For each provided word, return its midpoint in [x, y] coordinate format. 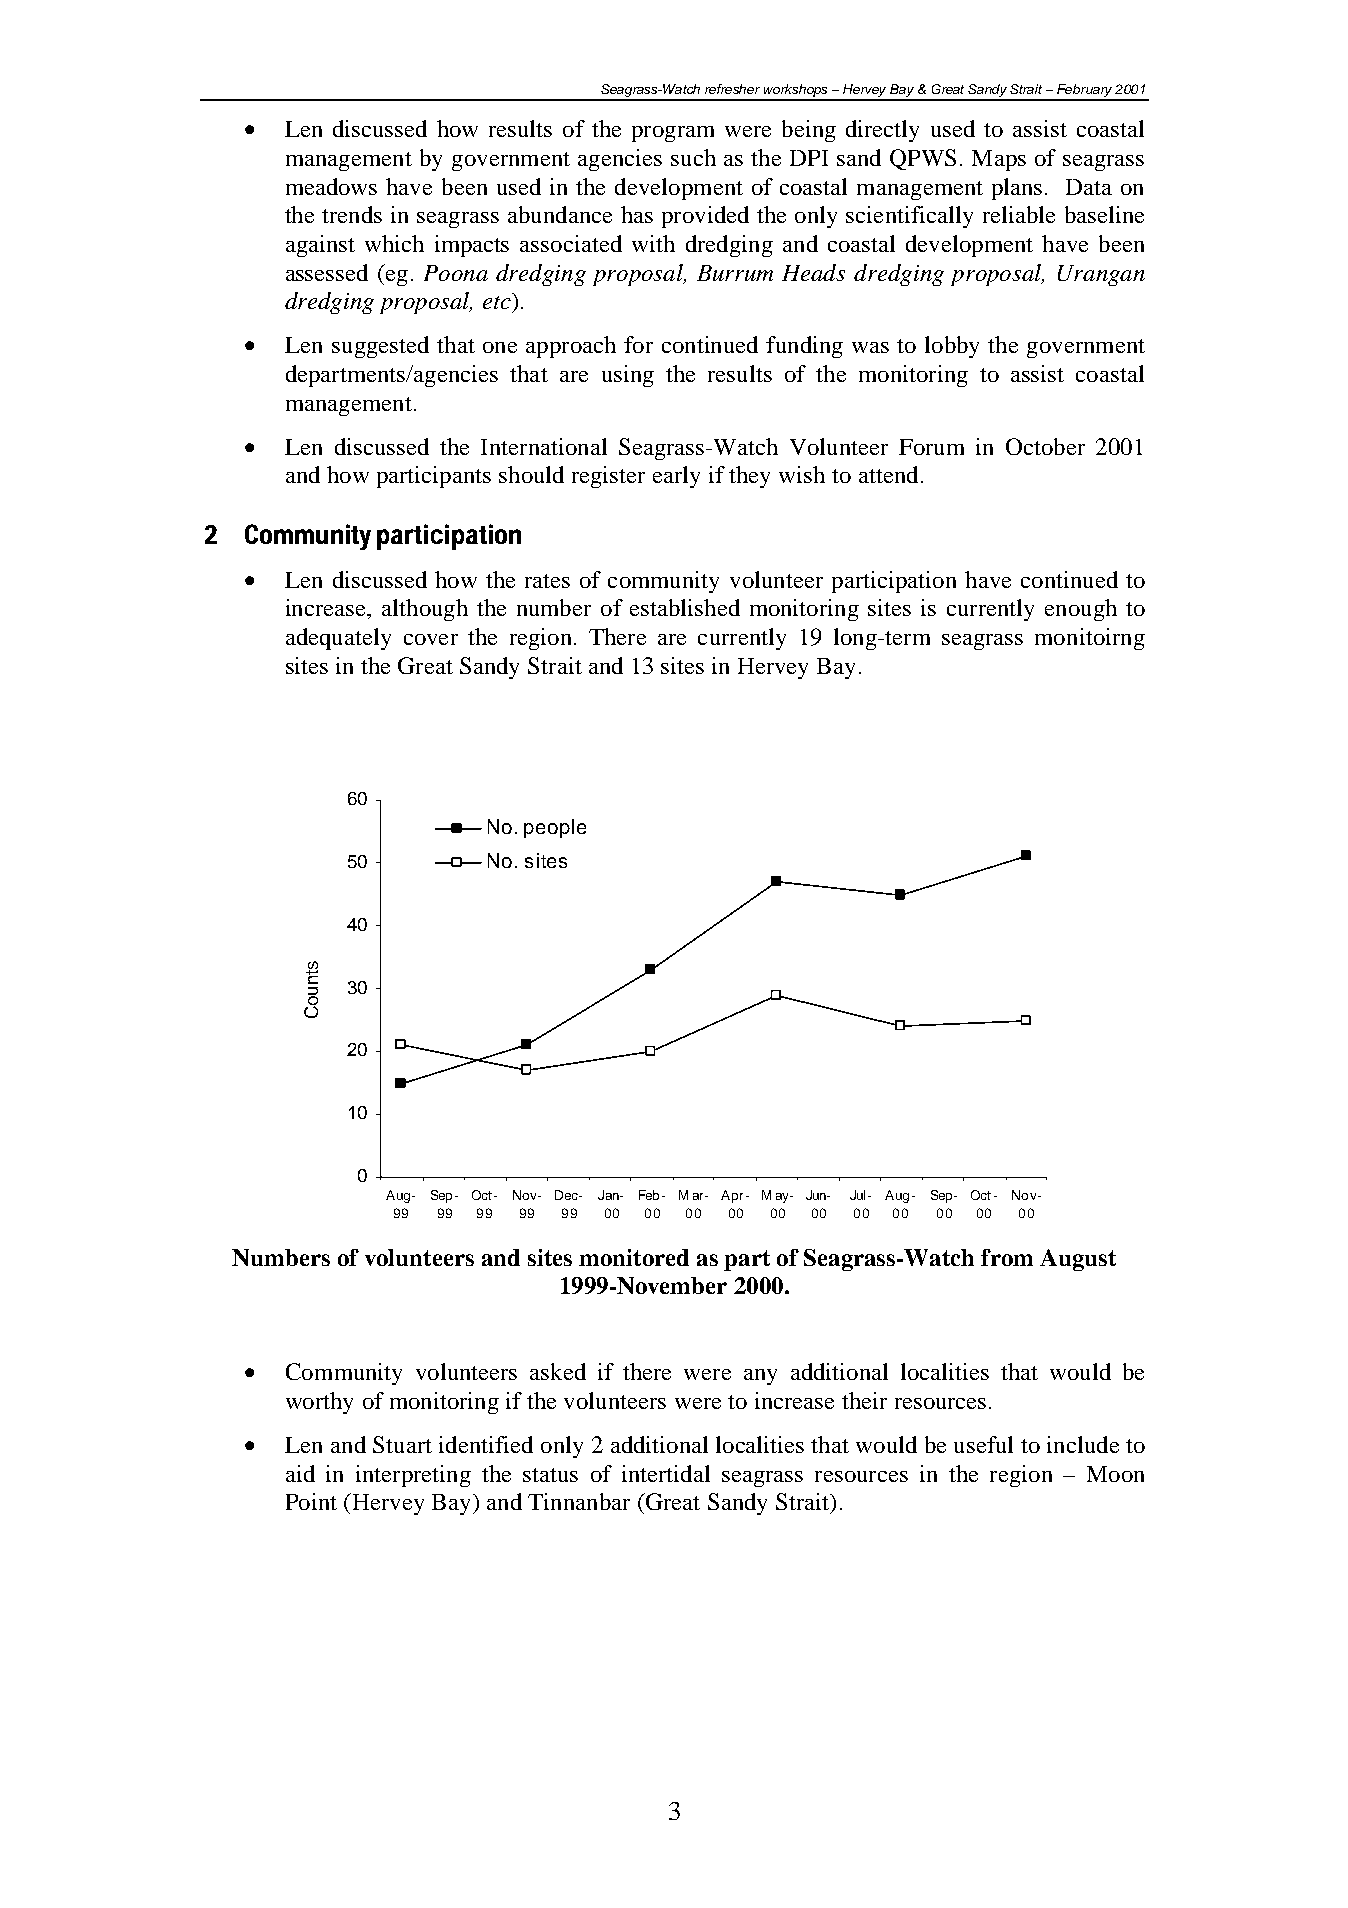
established [685, 607]
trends [352, 214]
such [693, 157]
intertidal [666, 1473]
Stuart [402, 1444]
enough [1081, 610]
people [555, 828]
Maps [999, 160]
